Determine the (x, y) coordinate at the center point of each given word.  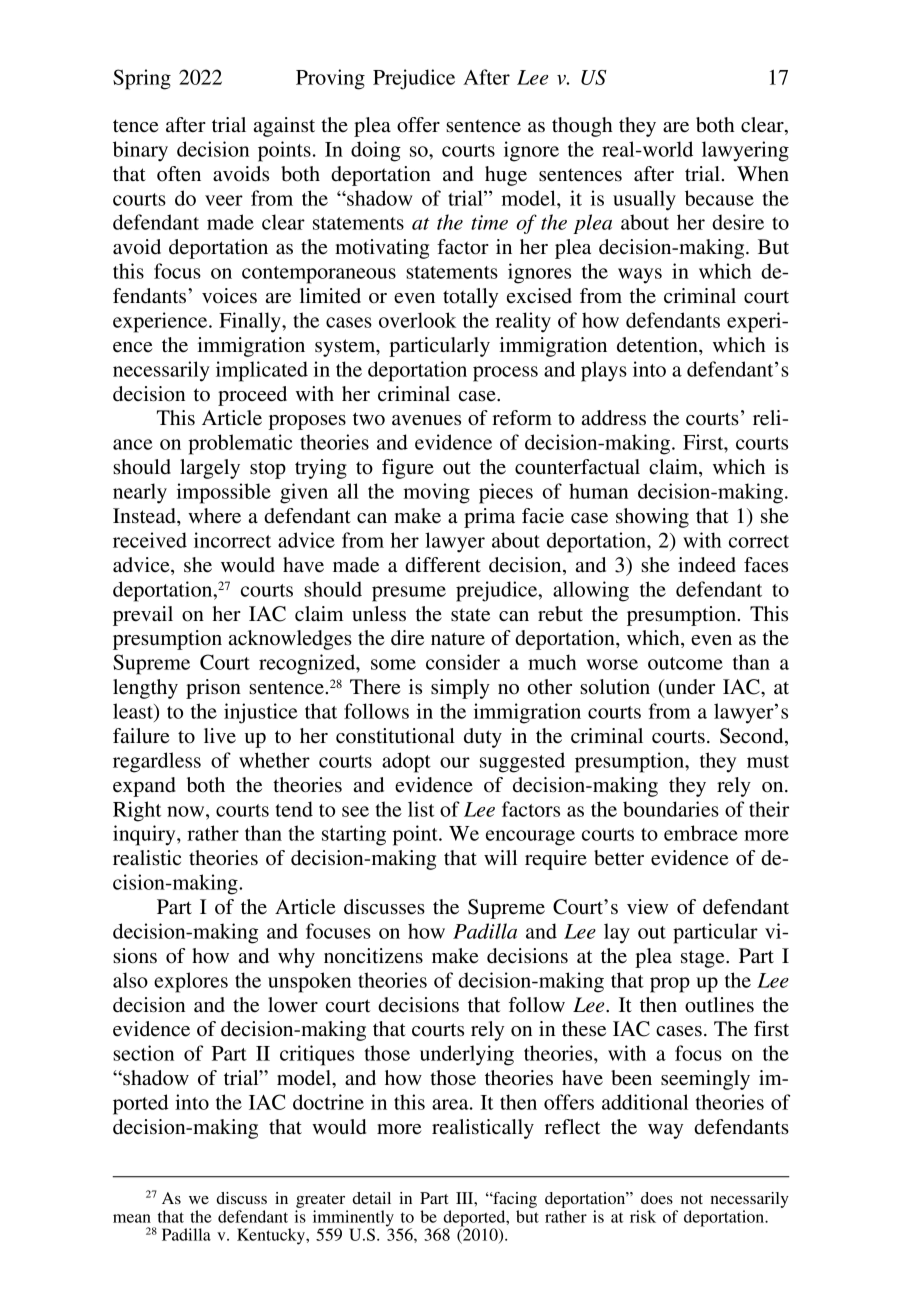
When (763, 173)
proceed (252, 396)
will (500, 857)
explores (191, 982)
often (179, 174)
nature (458, 639)
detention (658, 345)
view (647, 907)
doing (376, 151)
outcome (685, 663)
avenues (426, 420)
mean (132, 1218)
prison (213, 689)
